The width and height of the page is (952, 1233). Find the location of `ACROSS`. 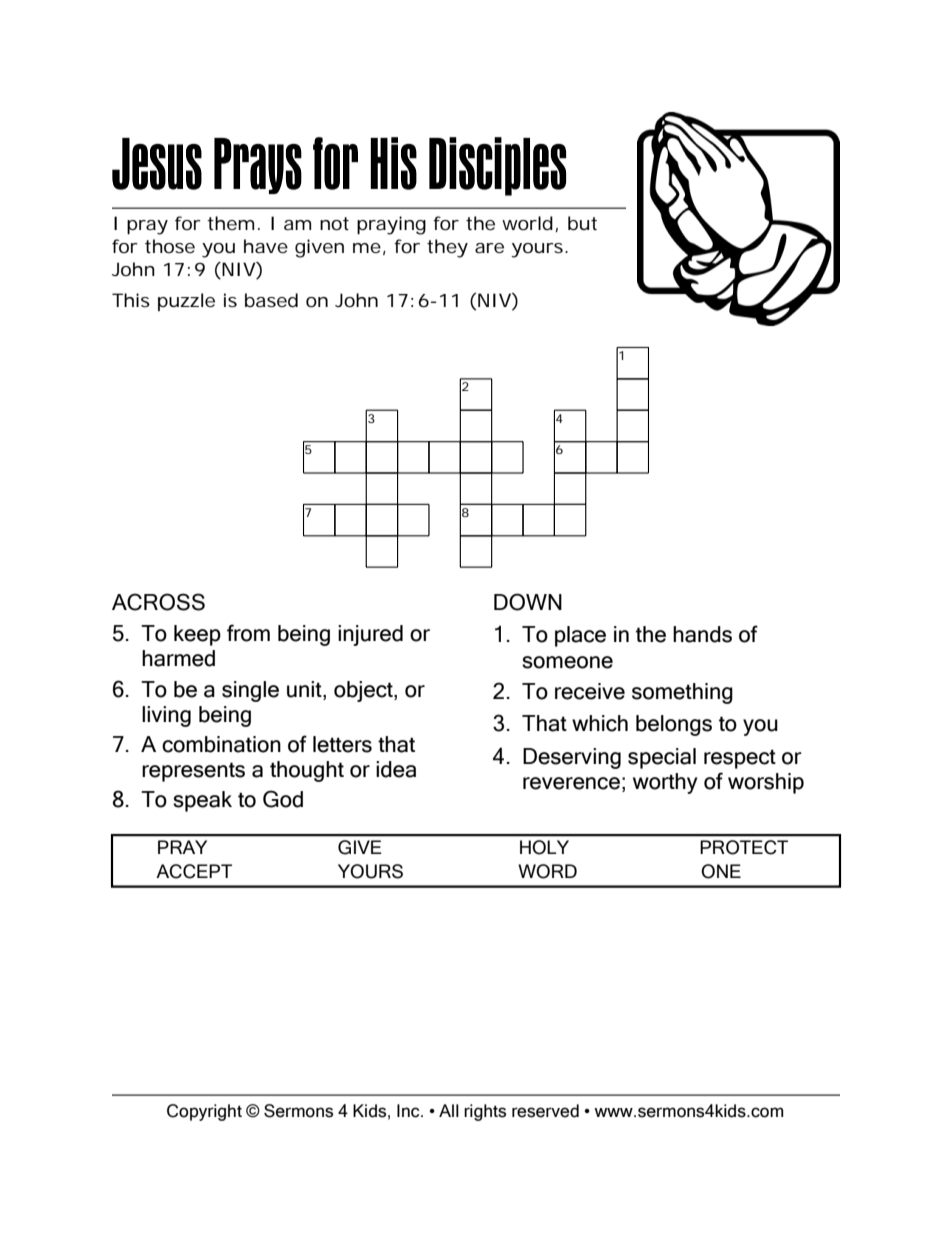

ACROSS is located at coordinates (158, 602).
